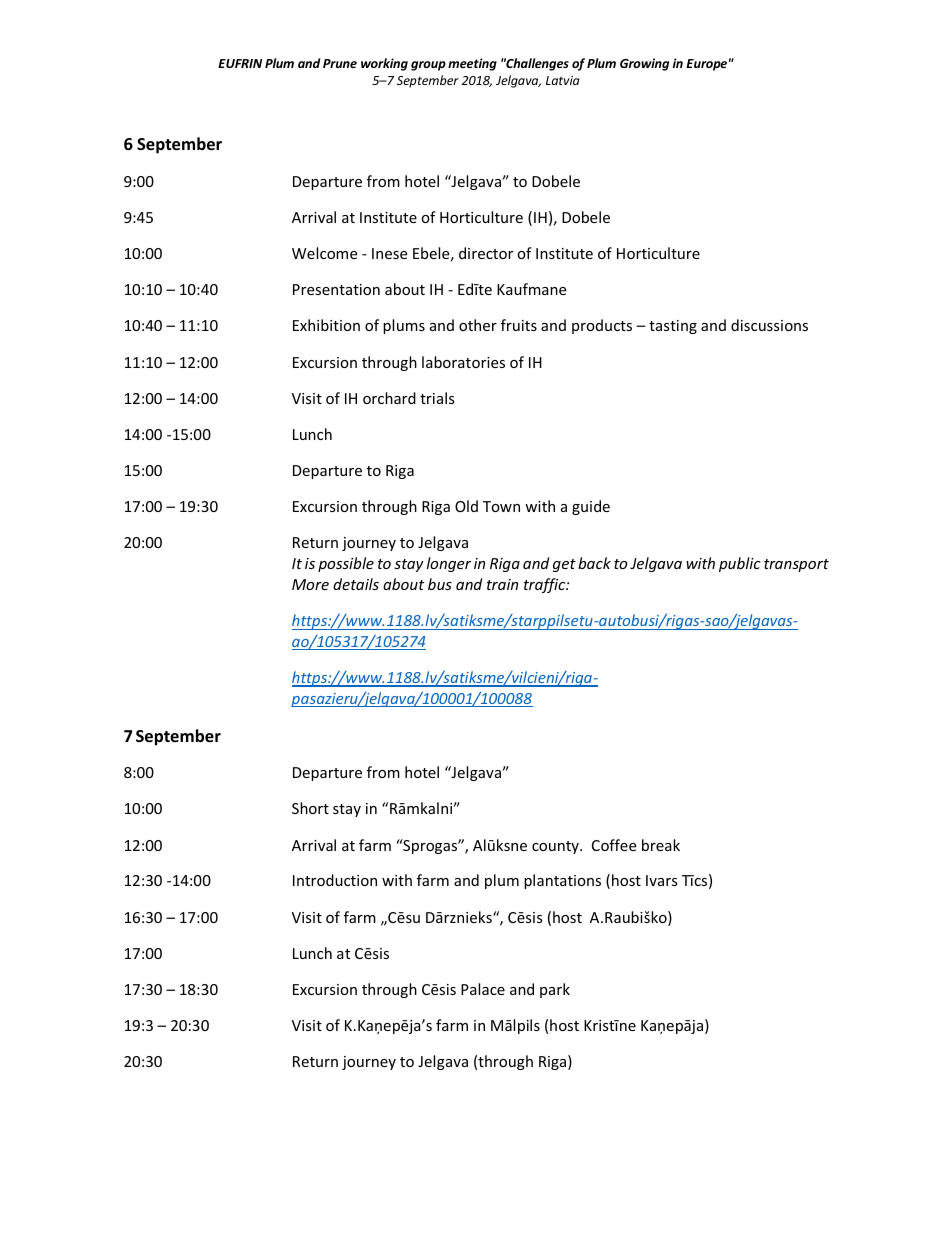  Describe the element at coordinates (563, 80) in the document. I see `Latvia` at that location.
